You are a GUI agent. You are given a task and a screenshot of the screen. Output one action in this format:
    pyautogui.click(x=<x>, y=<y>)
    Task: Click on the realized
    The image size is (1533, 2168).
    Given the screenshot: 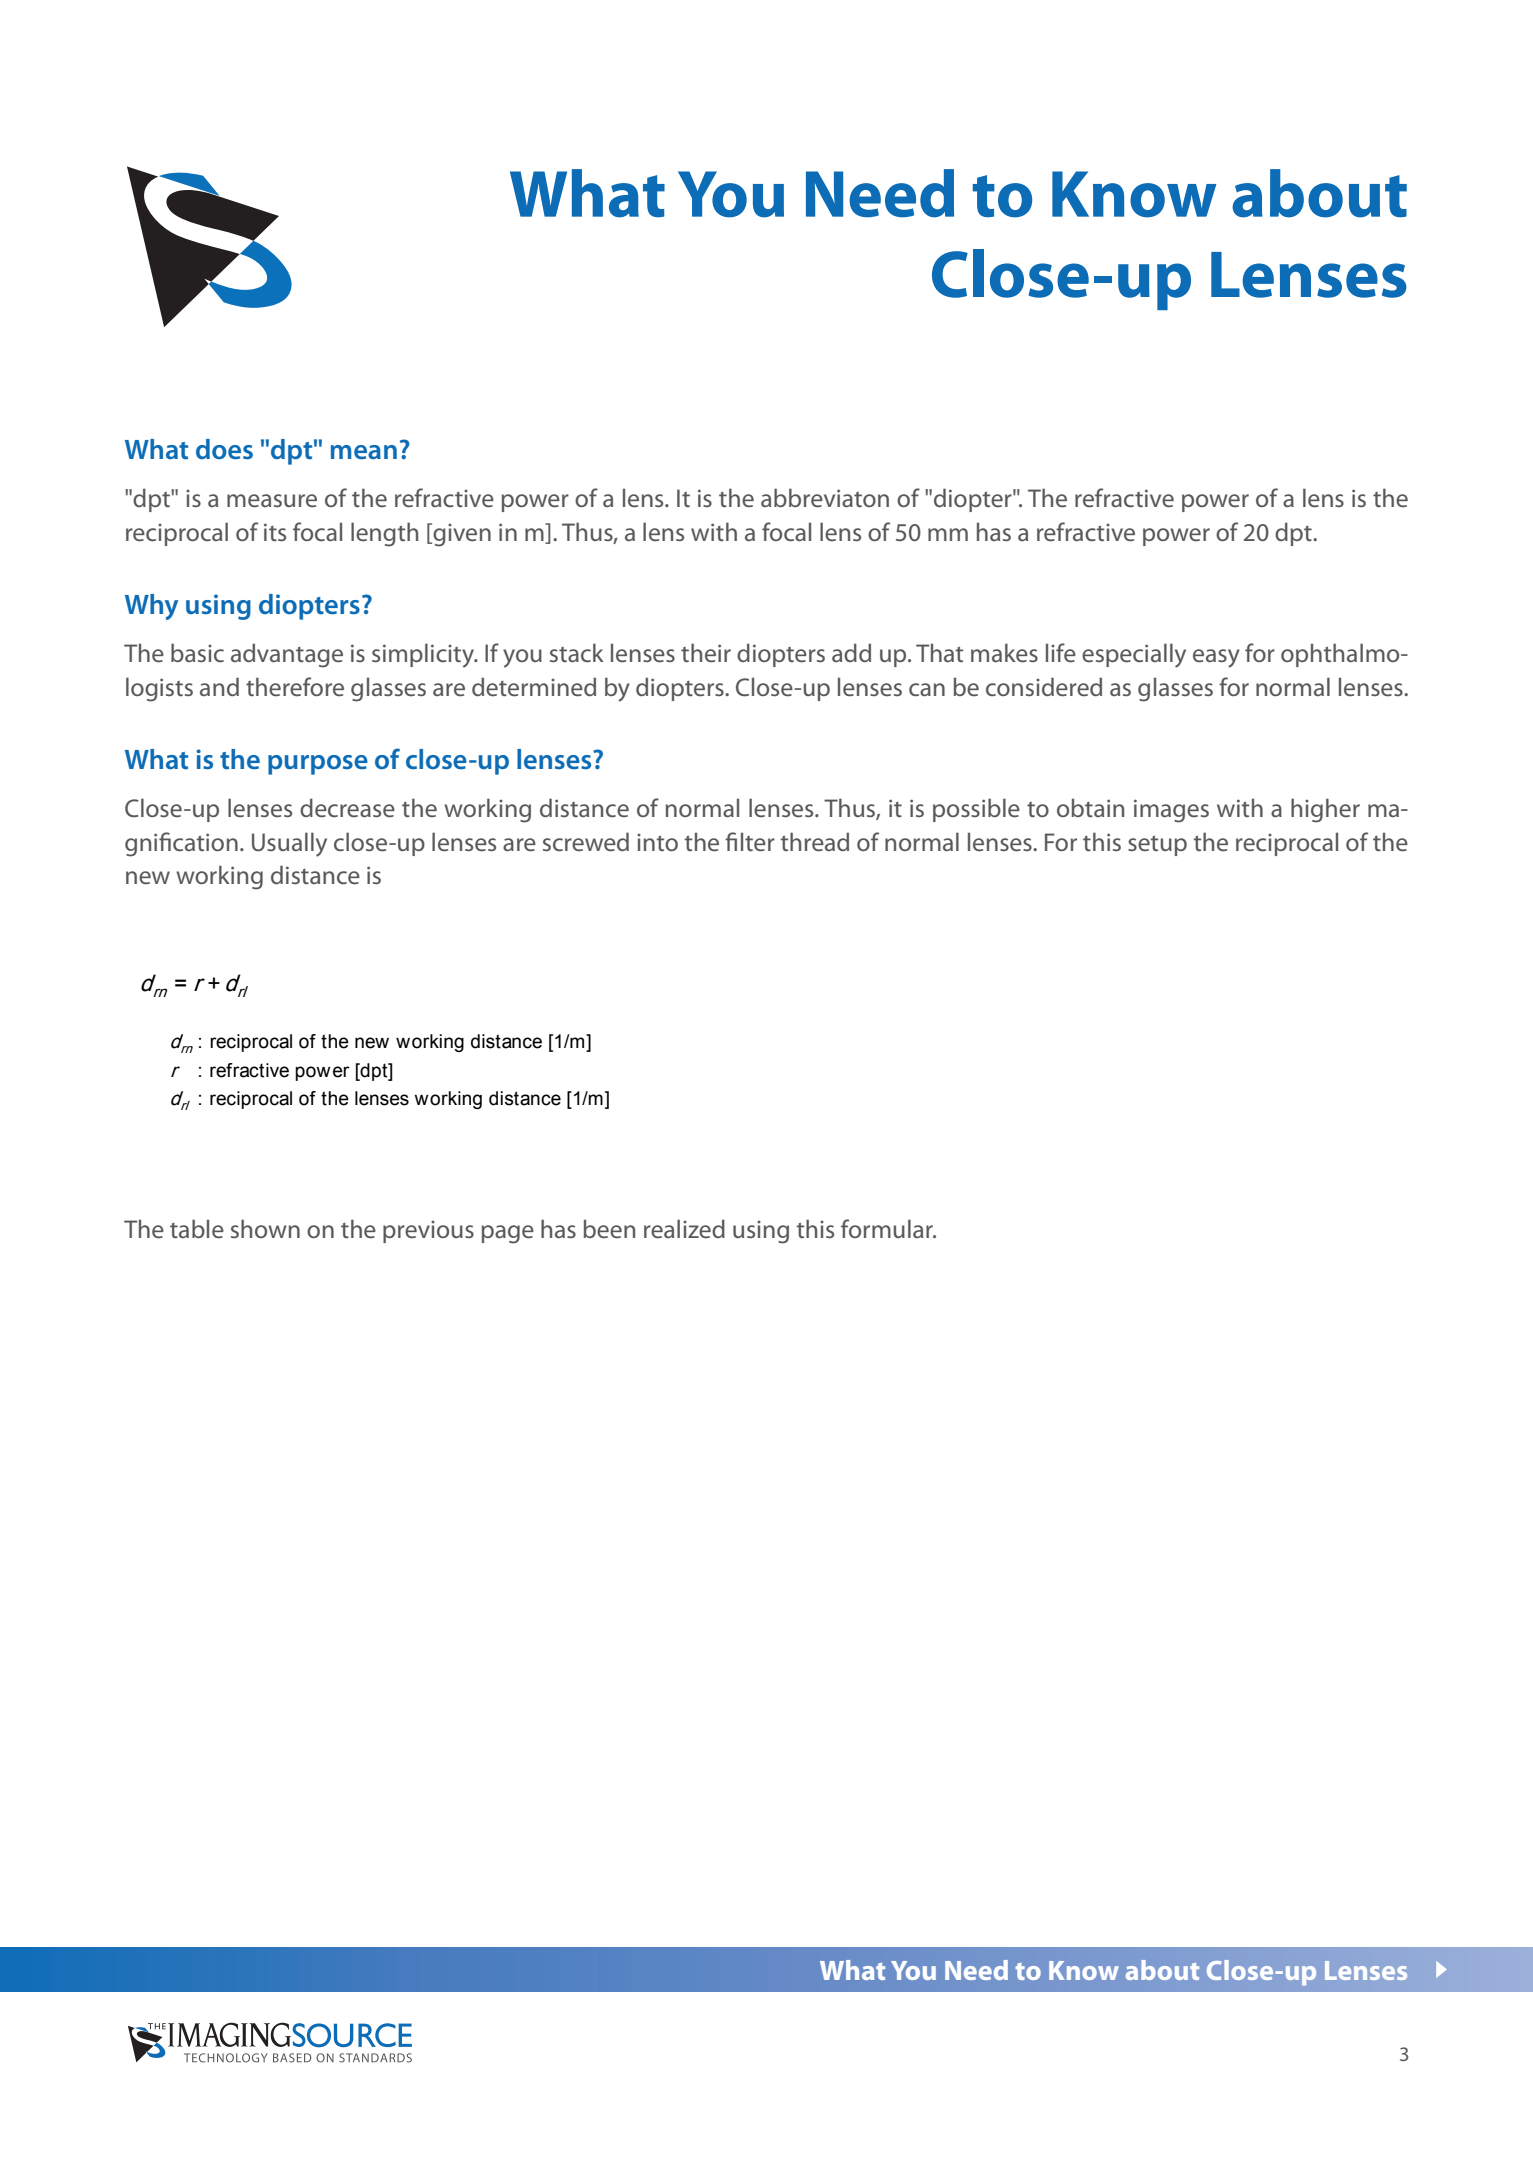 What is the action you would take?
    pyautogui.click(x=684, y=1228)
